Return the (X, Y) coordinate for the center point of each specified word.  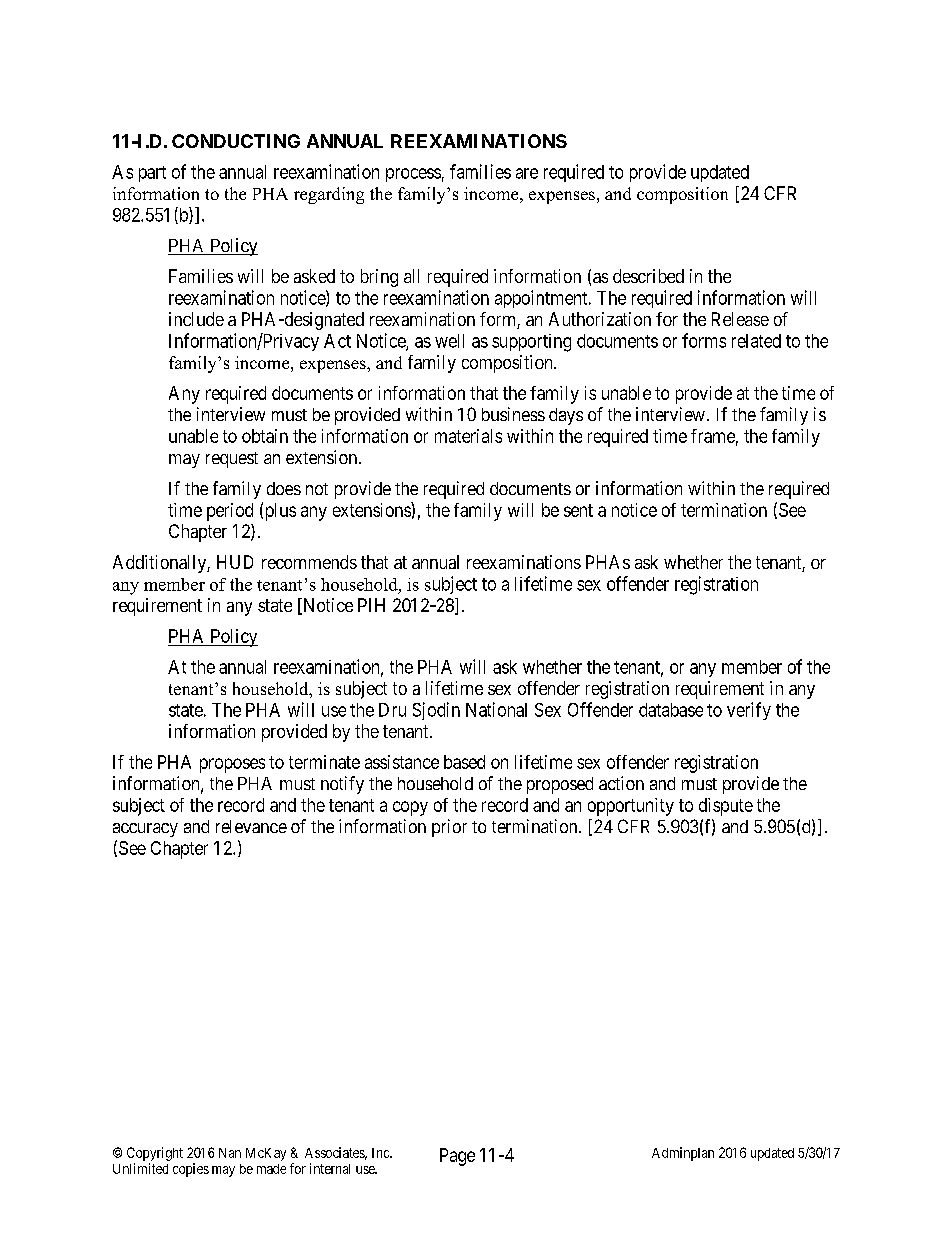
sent (578, 510)
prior (449, 828)
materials (468, 436)
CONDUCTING (236, 141)
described (648, 276)
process (413, 175)
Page (457, 1157)
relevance (251, 826)
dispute (726, 807)
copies (191, 1170)
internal (330, 1168)
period (230, 512)
